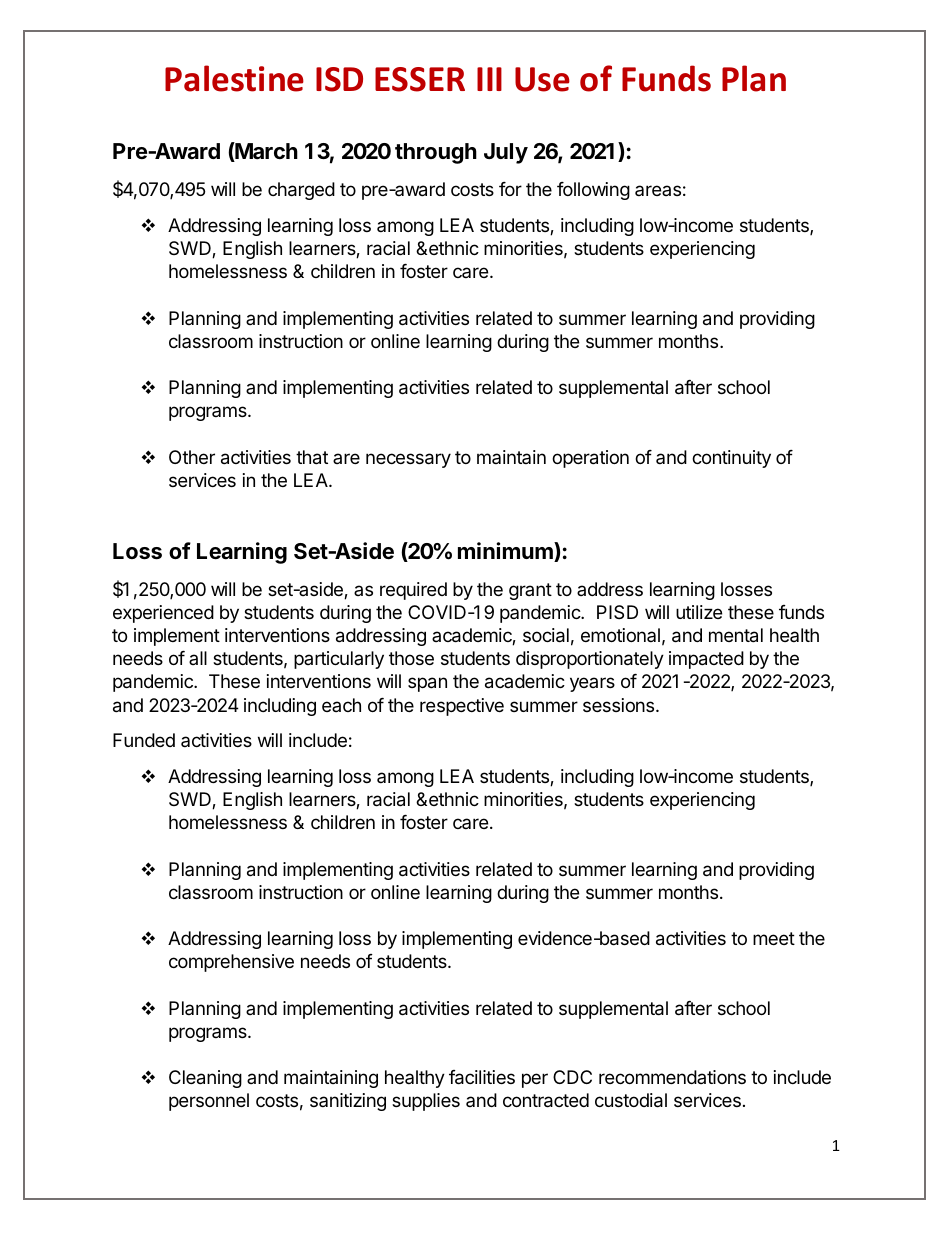  Describe the element at coordinates (205, 1079) in the image. I see `Cleaning` at that location.
